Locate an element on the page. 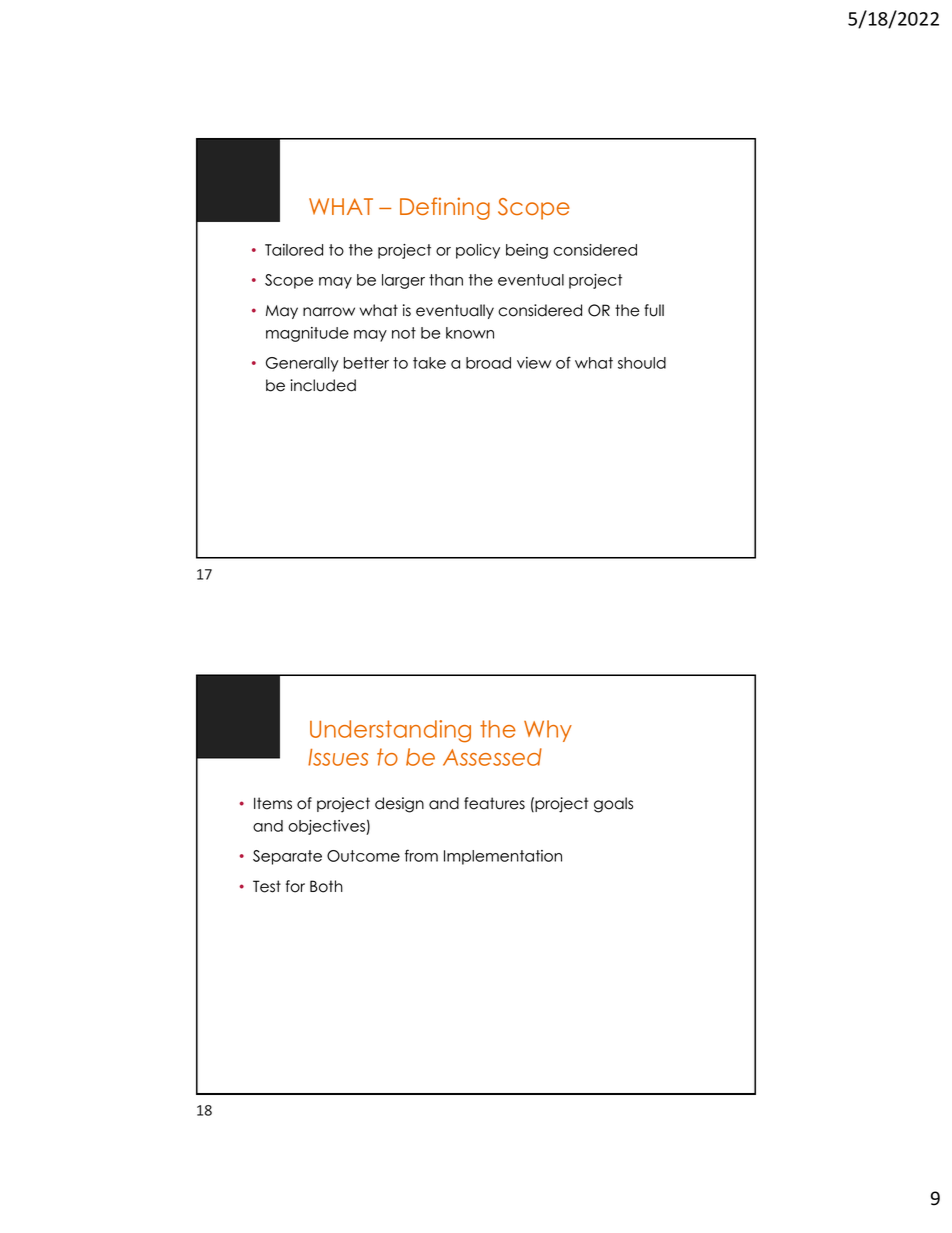  goals is located at coordinates (613, 805).
